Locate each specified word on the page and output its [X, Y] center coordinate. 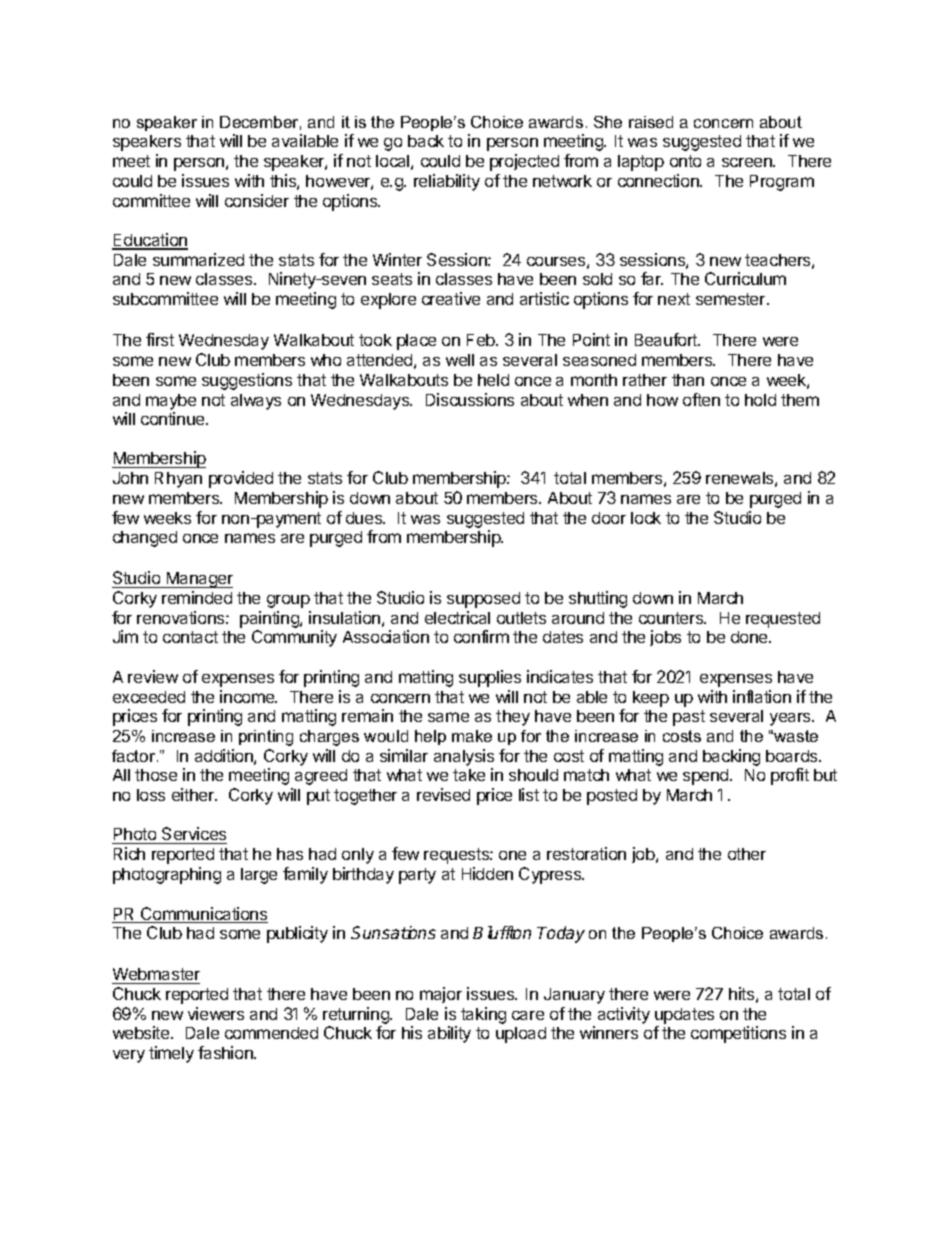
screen [748, 162]
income [248, 696]
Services [193, 835]
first [160, 339]
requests [457, 856]
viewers [216, 1013]
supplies [490, 678]
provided [241, 479]
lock [646, 518]
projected [524, 162]
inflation [762, 696]
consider [257, 200]
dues [365, 518]
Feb [482, 340]
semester [732, 299]
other [747, 854]
